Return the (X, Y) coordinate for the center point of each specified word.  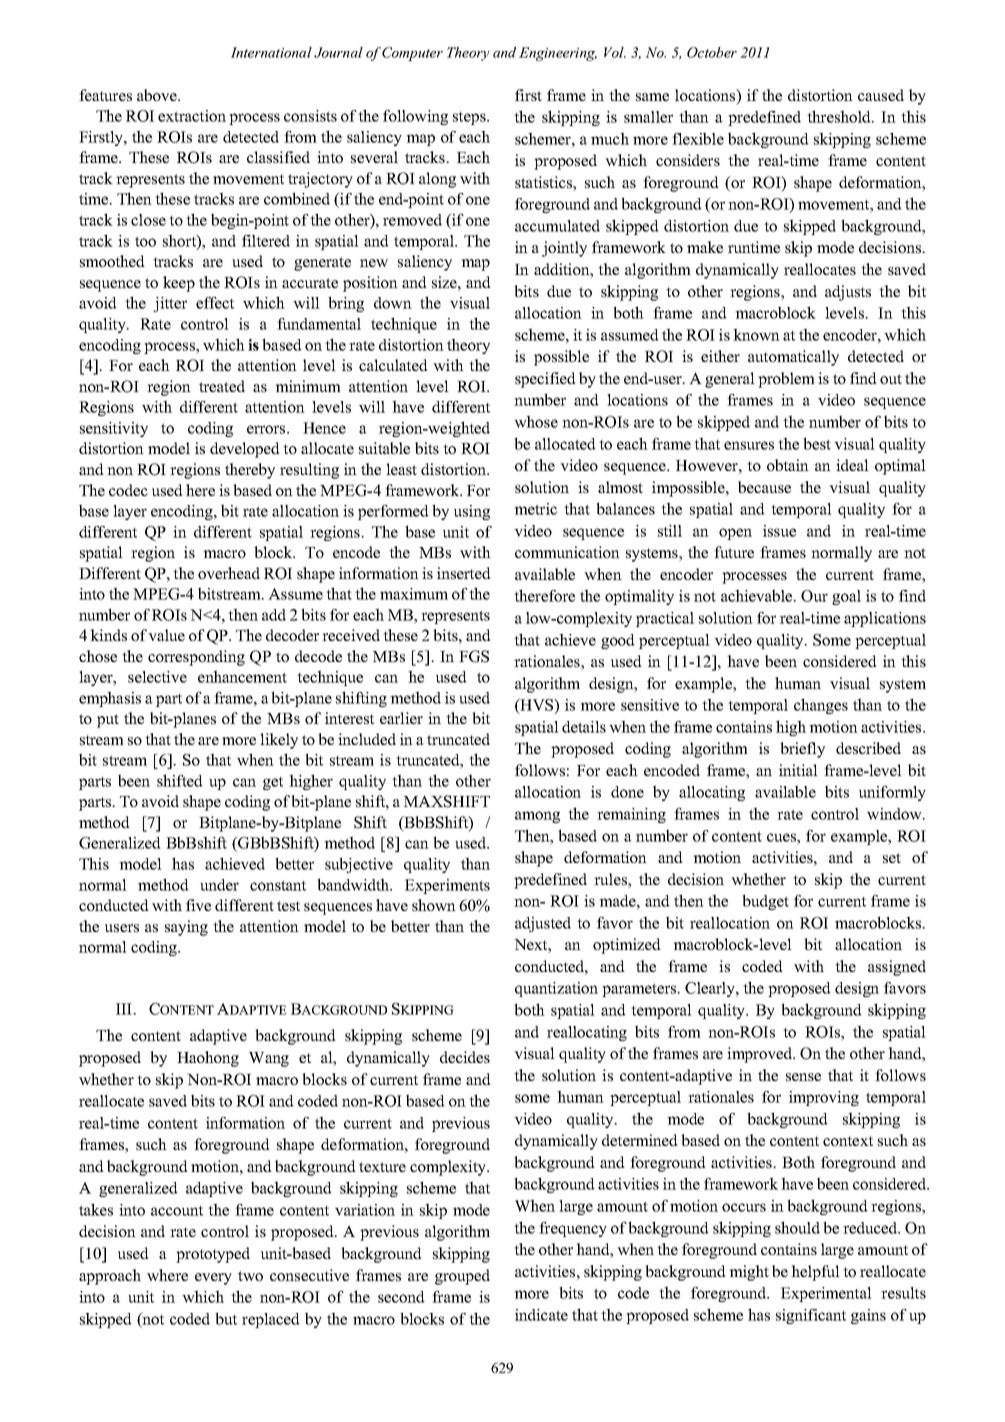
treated (222, 386)
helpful (815, 1273)
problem (786, 380)
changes (821, 706)
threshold (840, 116)
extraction (192, 116)
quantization (556, 989)
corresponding (196, 658)
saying (186, 928)
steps (470, 118)
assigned (897, 968)
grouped (462, 1277)
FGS (474, 656)
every (213, 1279)
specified (545, 380)
